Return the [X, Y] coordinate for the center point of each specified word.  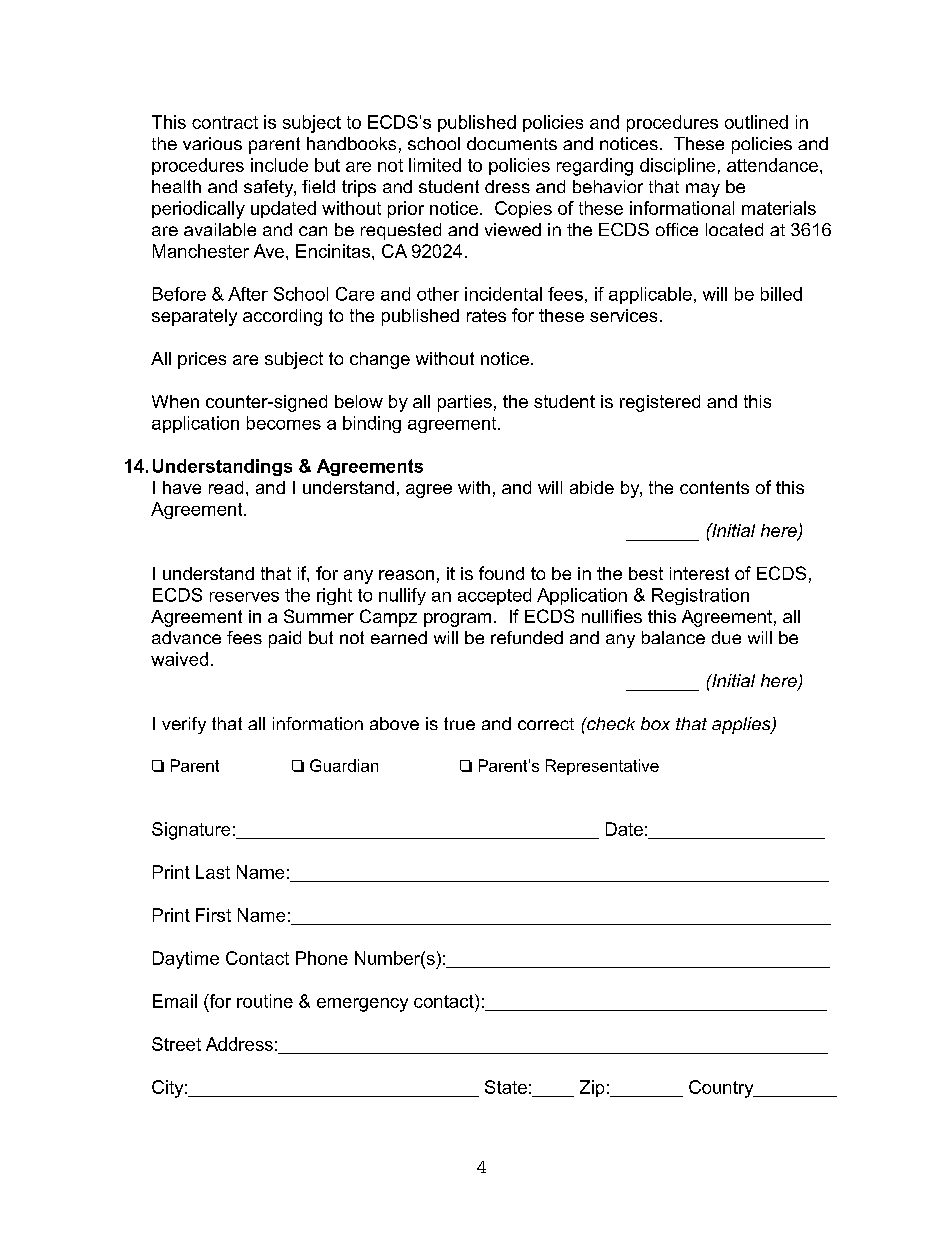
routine [265, 1001]
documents [512, 143]
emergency [362, 1005]
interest [699, 573]
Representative [602, 767]
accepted [494, 596]
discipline [677, 166]
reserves [244, 597]
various [212, 143]
